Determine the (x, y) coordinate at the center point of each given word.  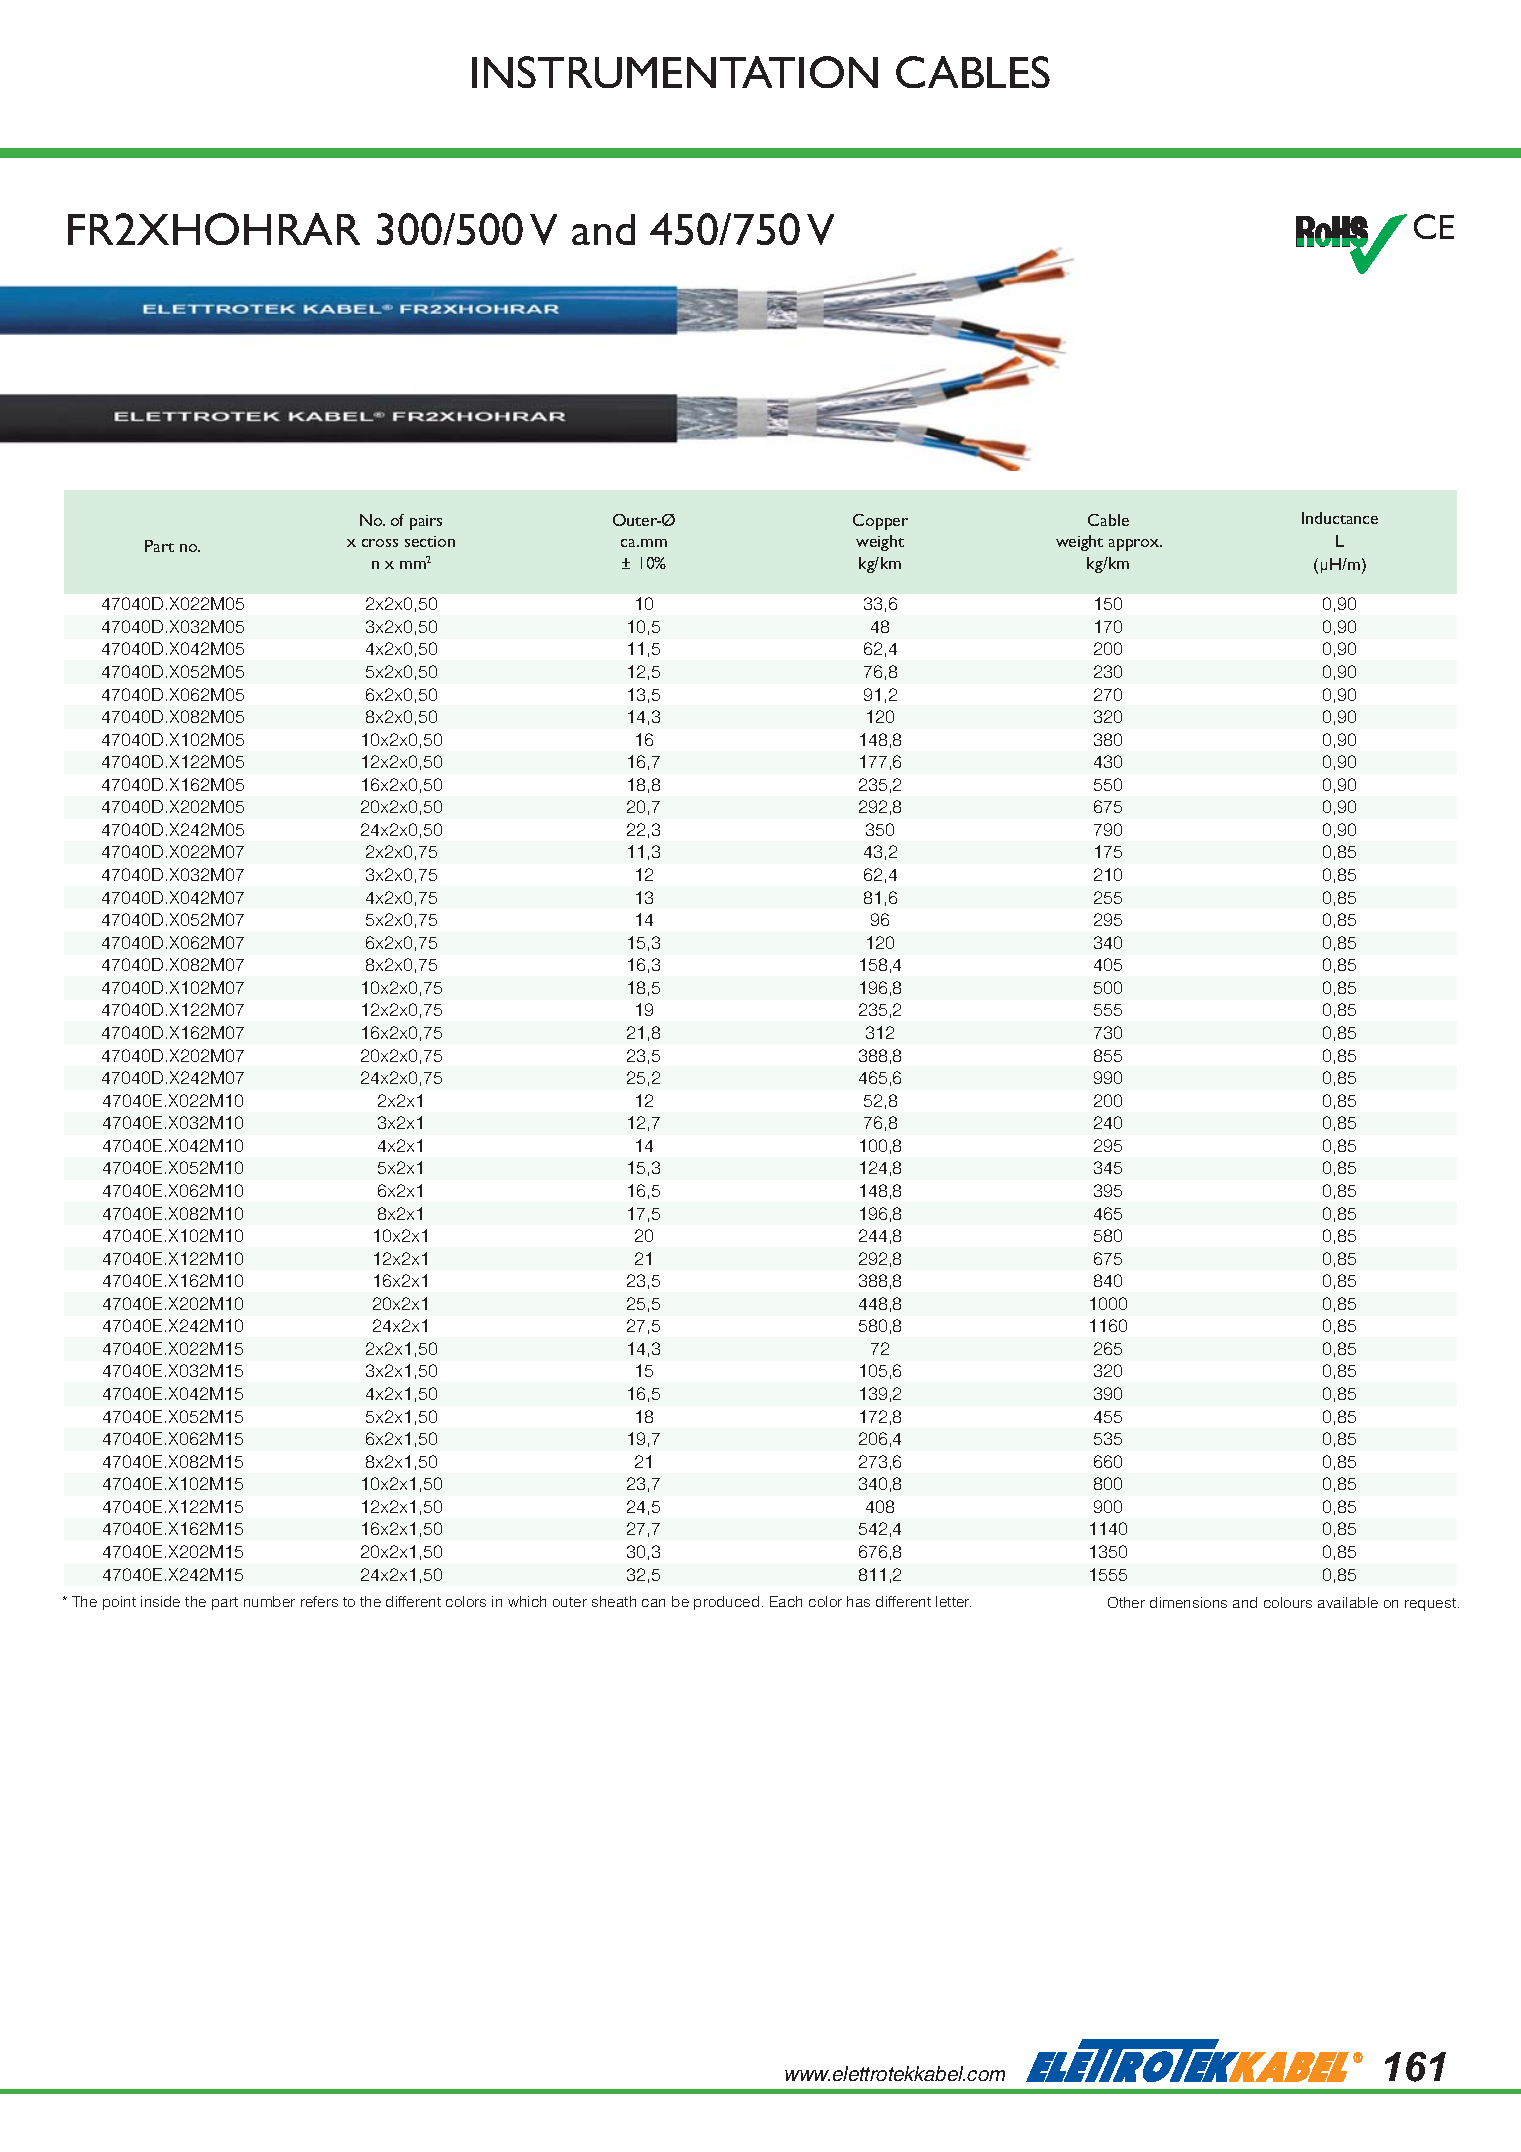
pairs (426, 522)
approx (1135, 545)
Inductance (1340, 518)
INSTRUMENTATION (675, 72)
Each (786, 1601)
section (430, 541)
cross (380, 543)
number (269, 1601)
